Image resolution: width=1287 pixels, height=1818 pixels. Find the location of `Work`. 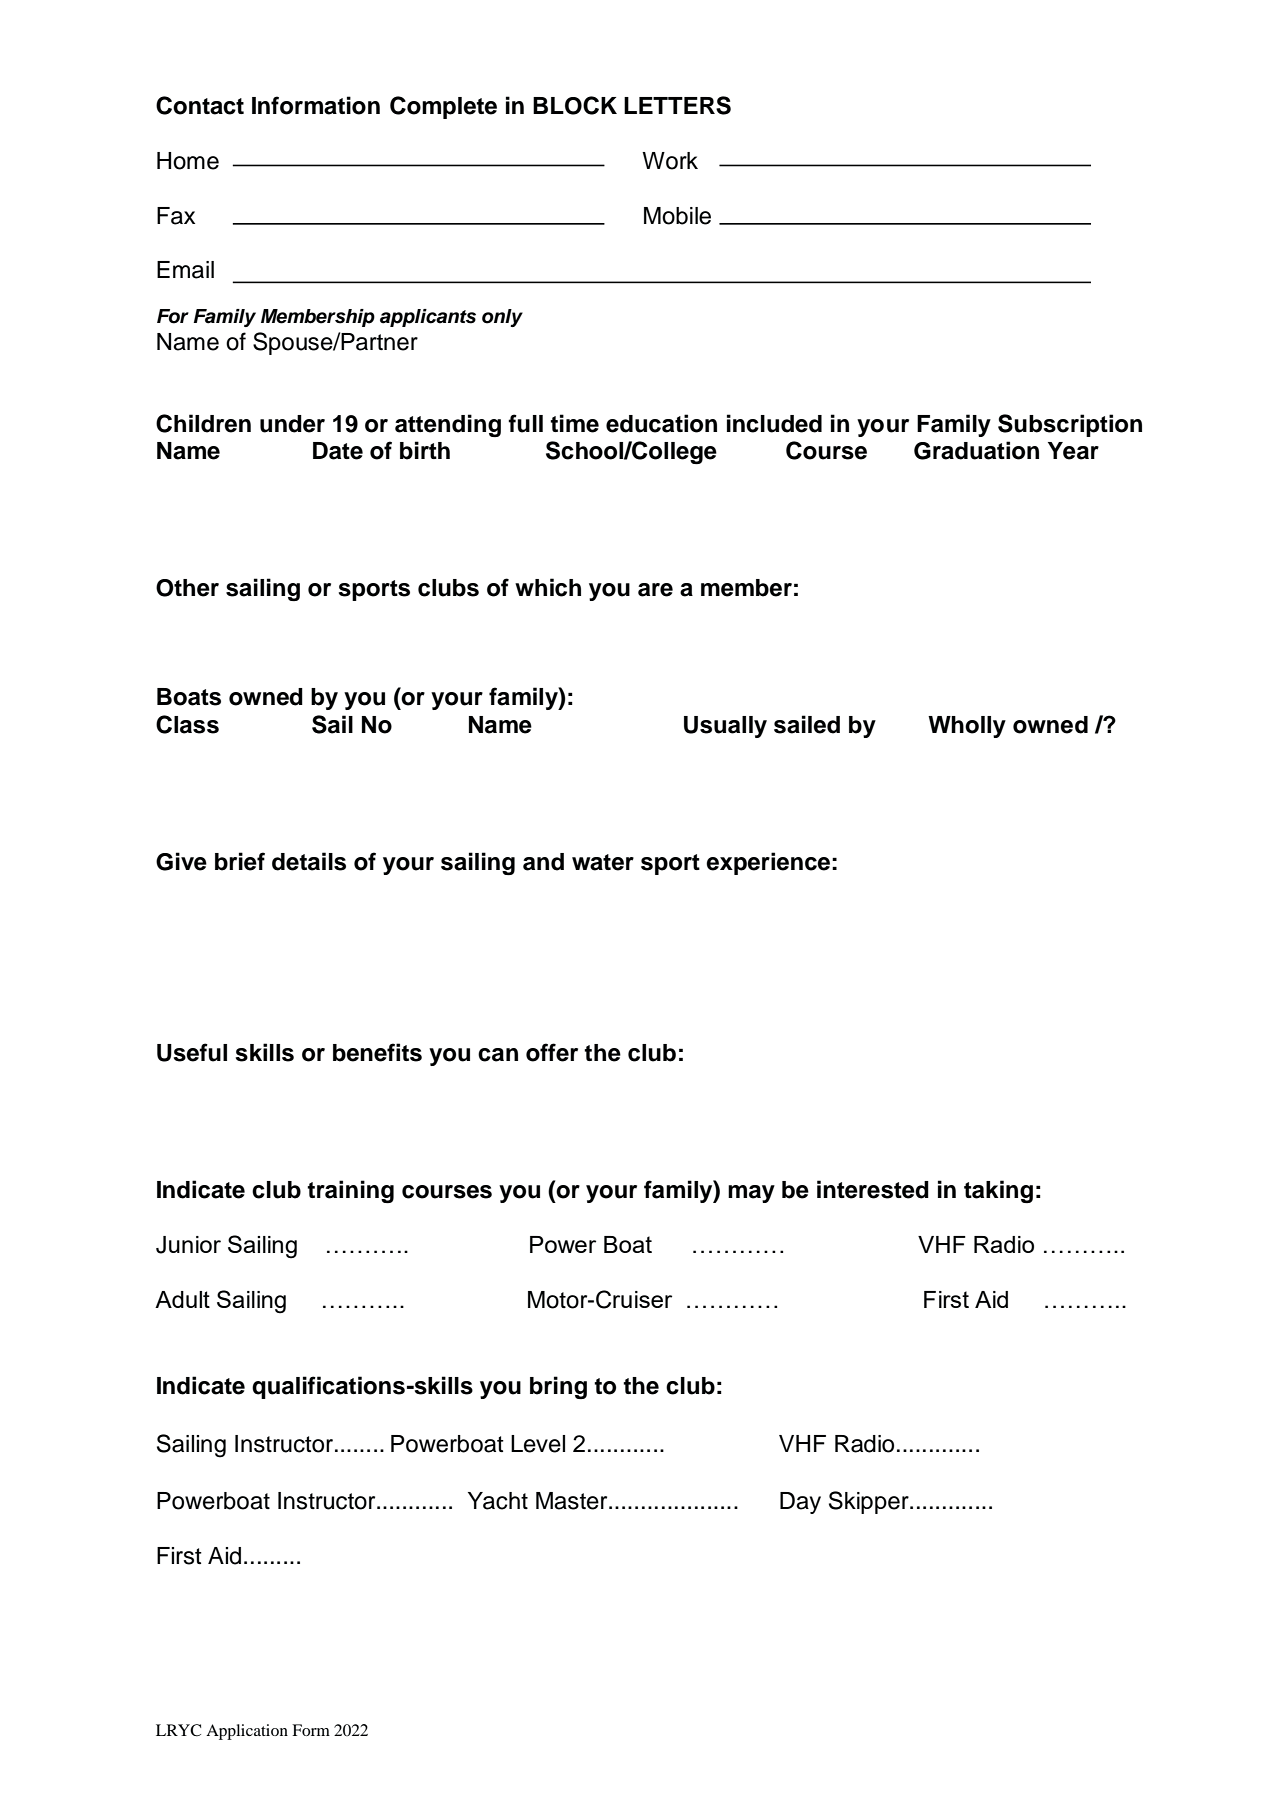

Work is located at coordinates (670, 161).
